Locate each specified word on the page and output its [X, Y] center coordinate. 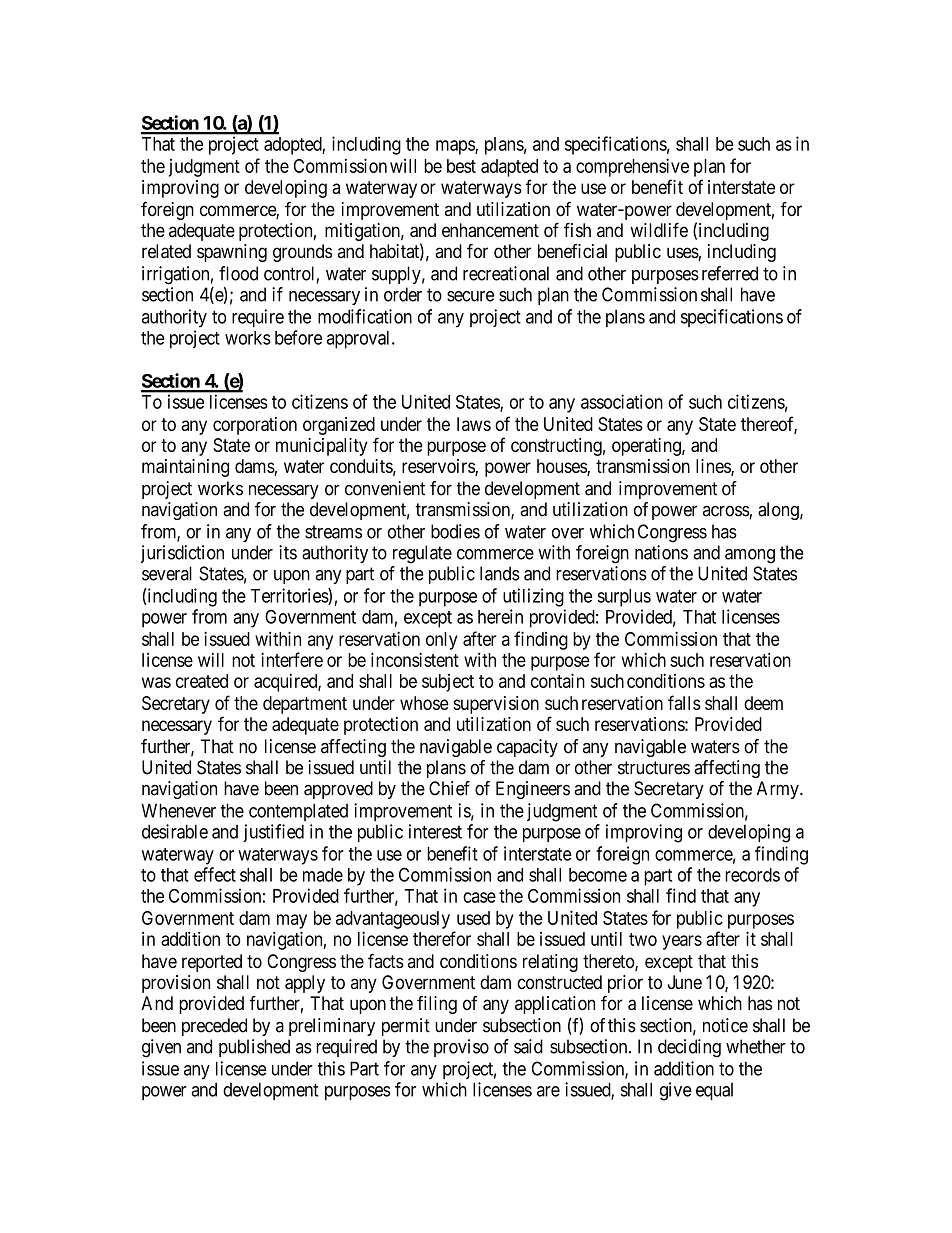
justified [273, 833]
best [461, 166]
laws [474, 424]
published [254, 1048]
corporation [255, 426]
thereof [769, 424]
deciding [689, 1048]
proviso [461, 1048]
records [752, 875]
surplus [624, 598]
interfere [292, 659]
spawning [232, 253]
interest [435, 831]
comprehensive [632, 167]
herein [500, 616]
